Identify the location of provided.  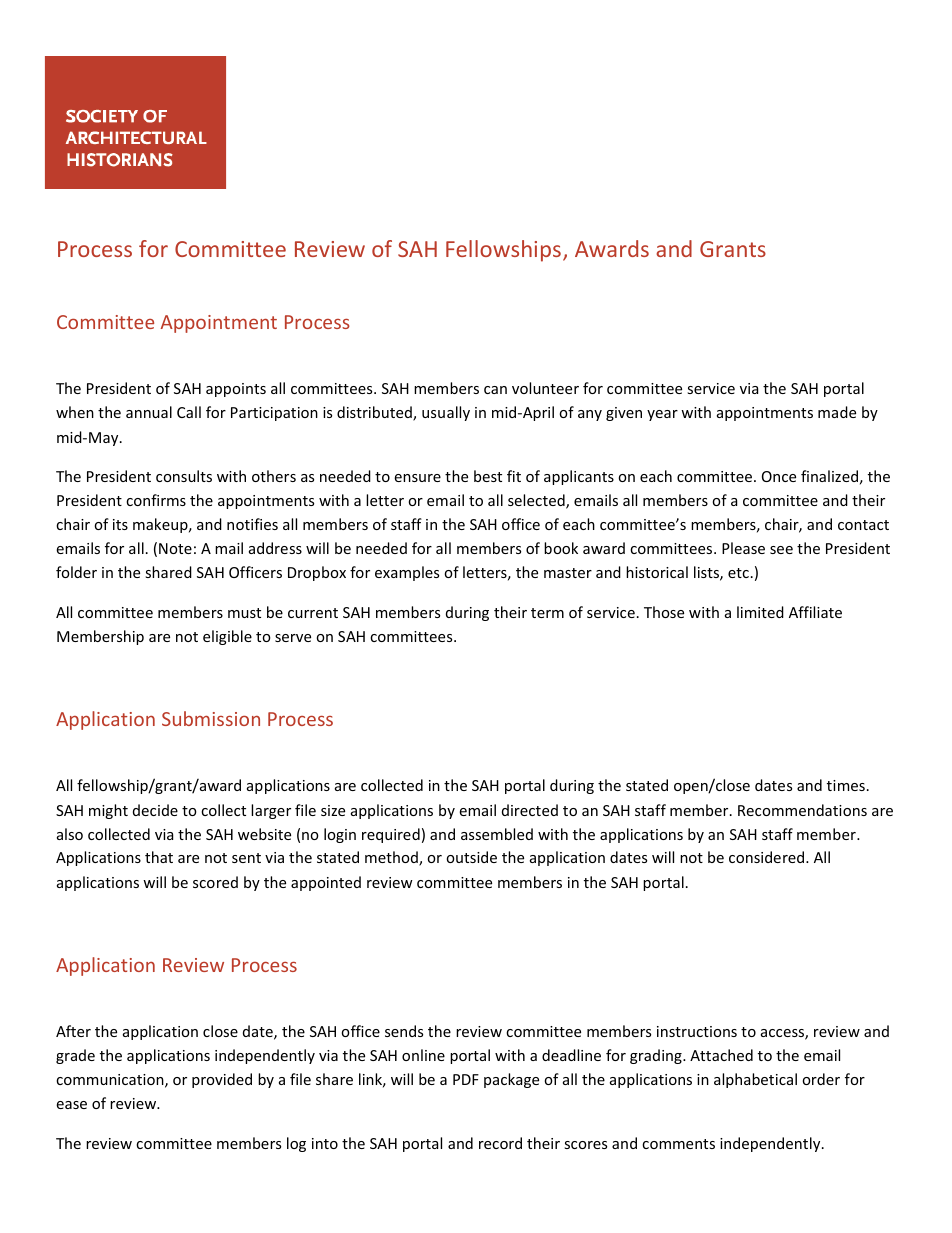
(222, 1080).
